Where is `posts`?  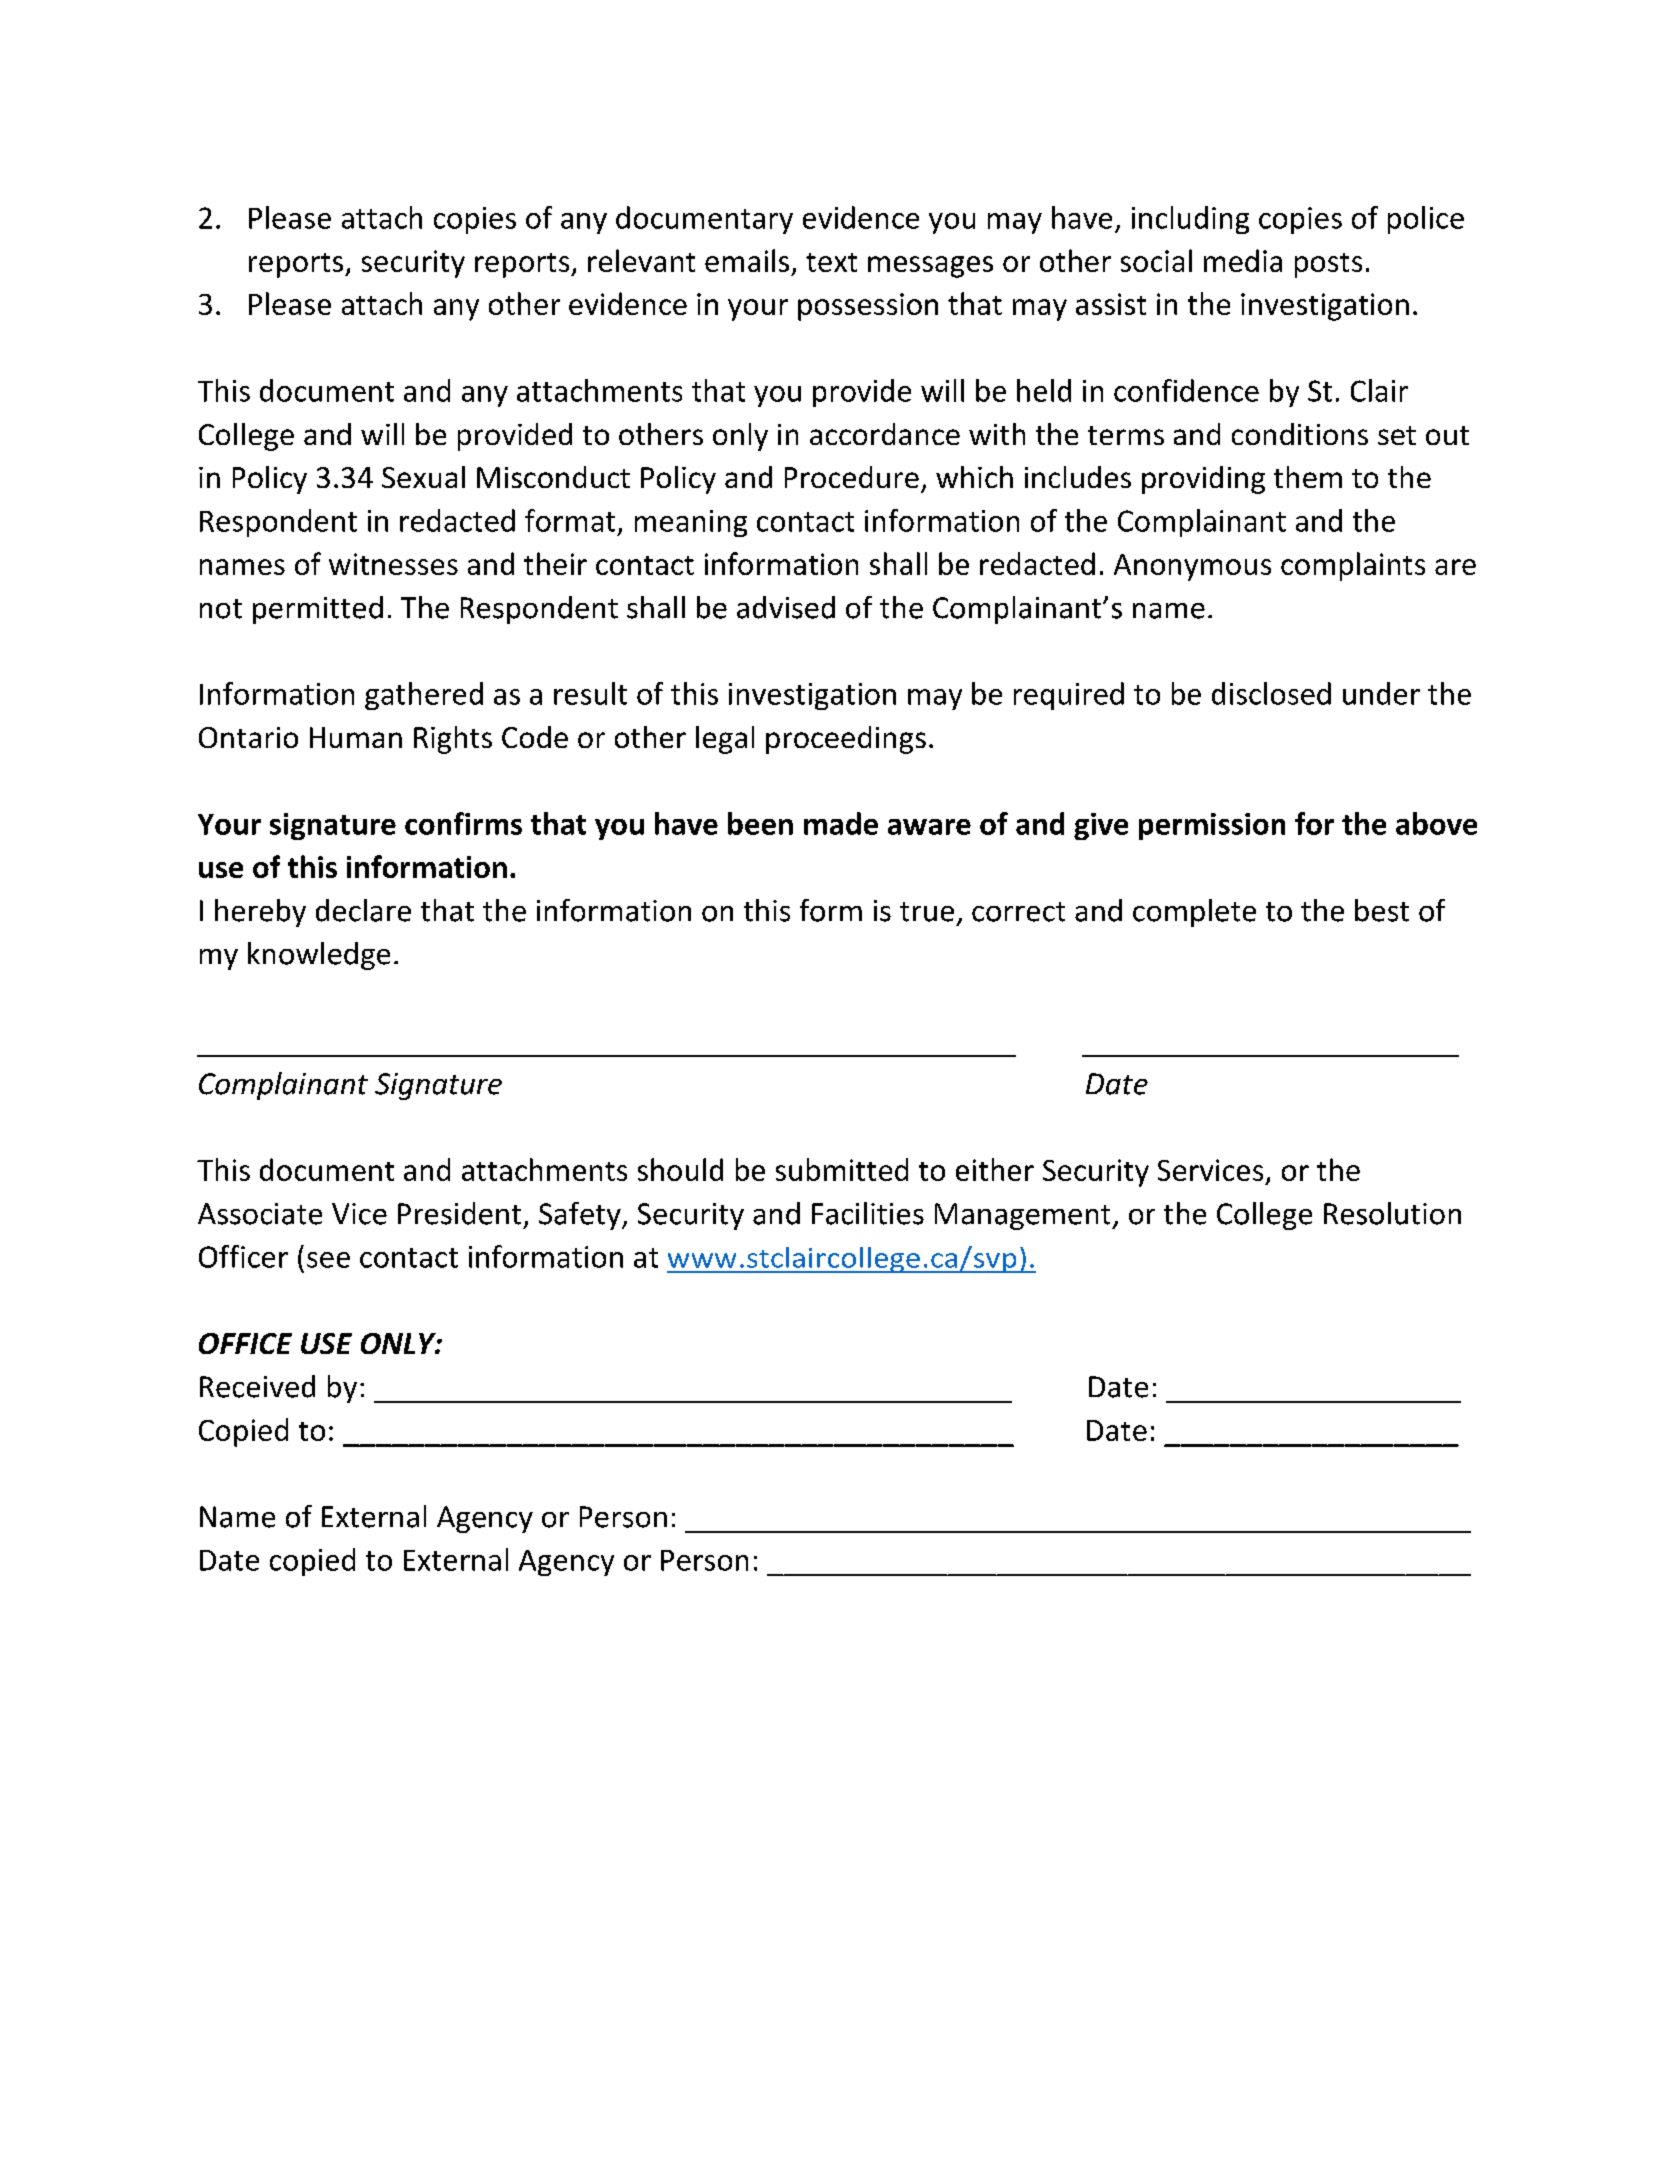
posts is located at coordinates (1328, 265).
